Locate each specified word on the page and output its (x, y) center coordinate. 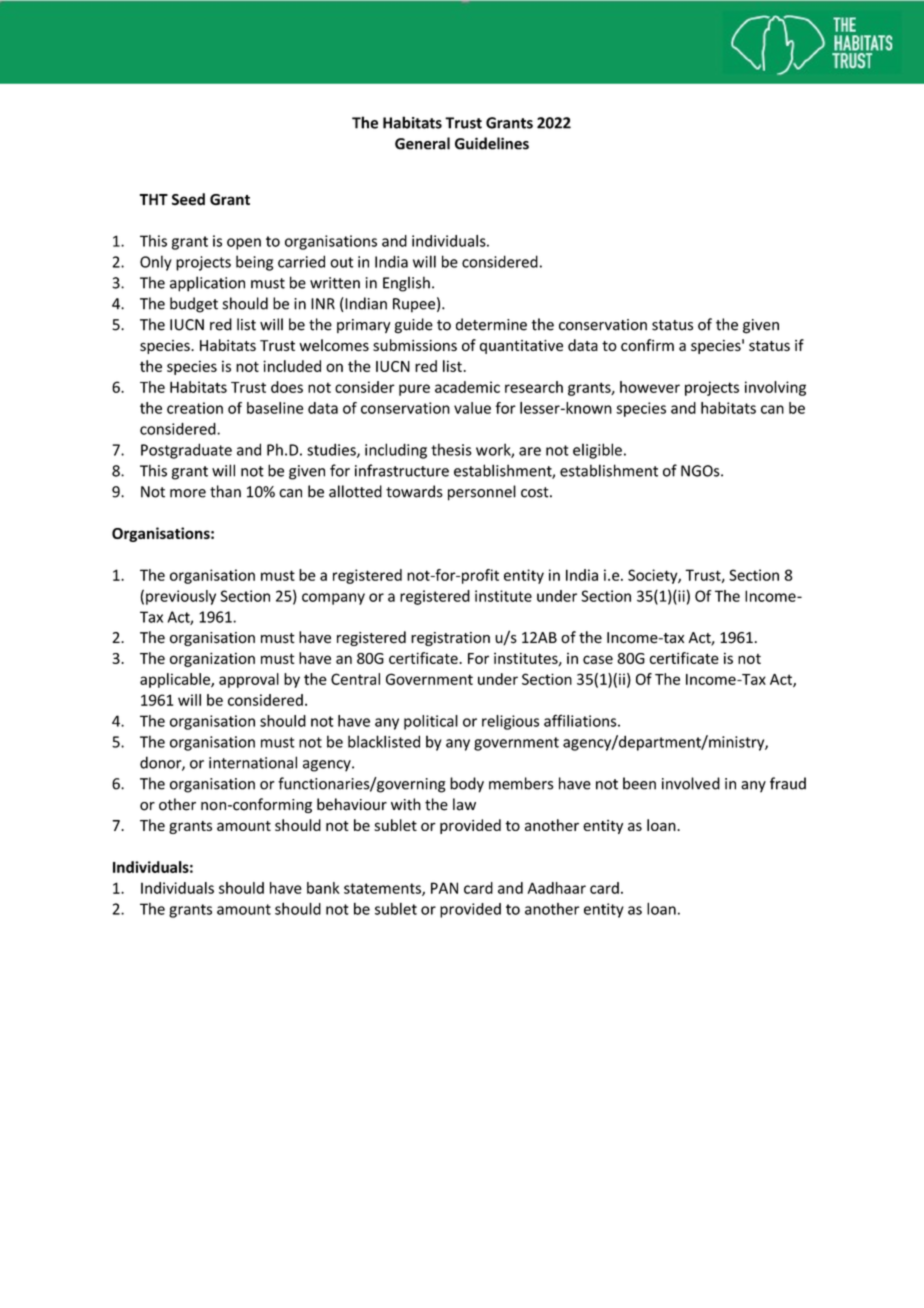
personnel (482, 493)
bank (323, 888)
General (422, 143)
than (225, 491)
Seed (188, 199)
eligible (597, 451)
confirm (647, 345)
